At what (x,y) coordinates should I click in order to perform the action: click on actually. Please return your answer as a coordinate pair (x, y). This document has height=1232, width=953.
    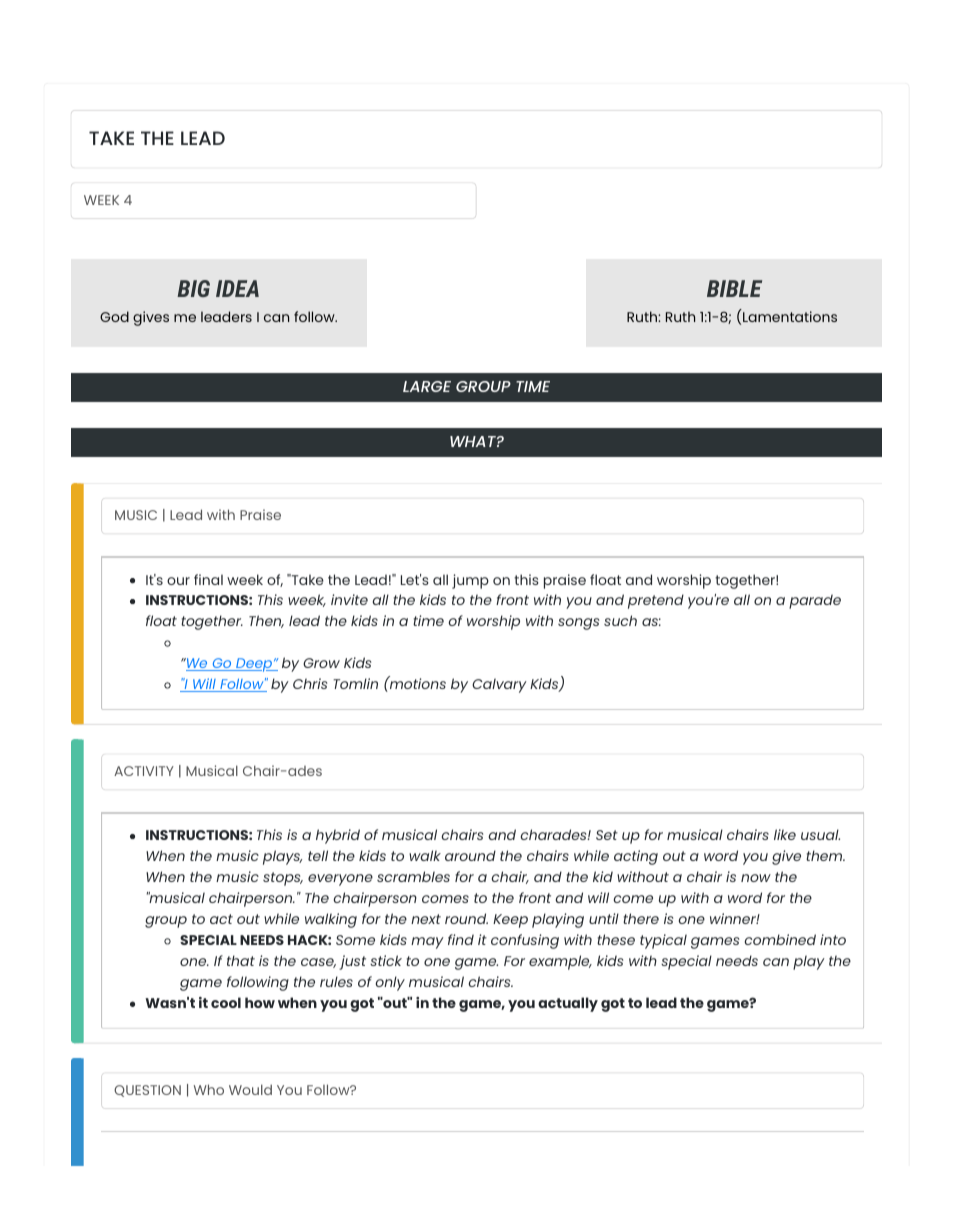
    Looking at the image, I should click on (568, 1004).
